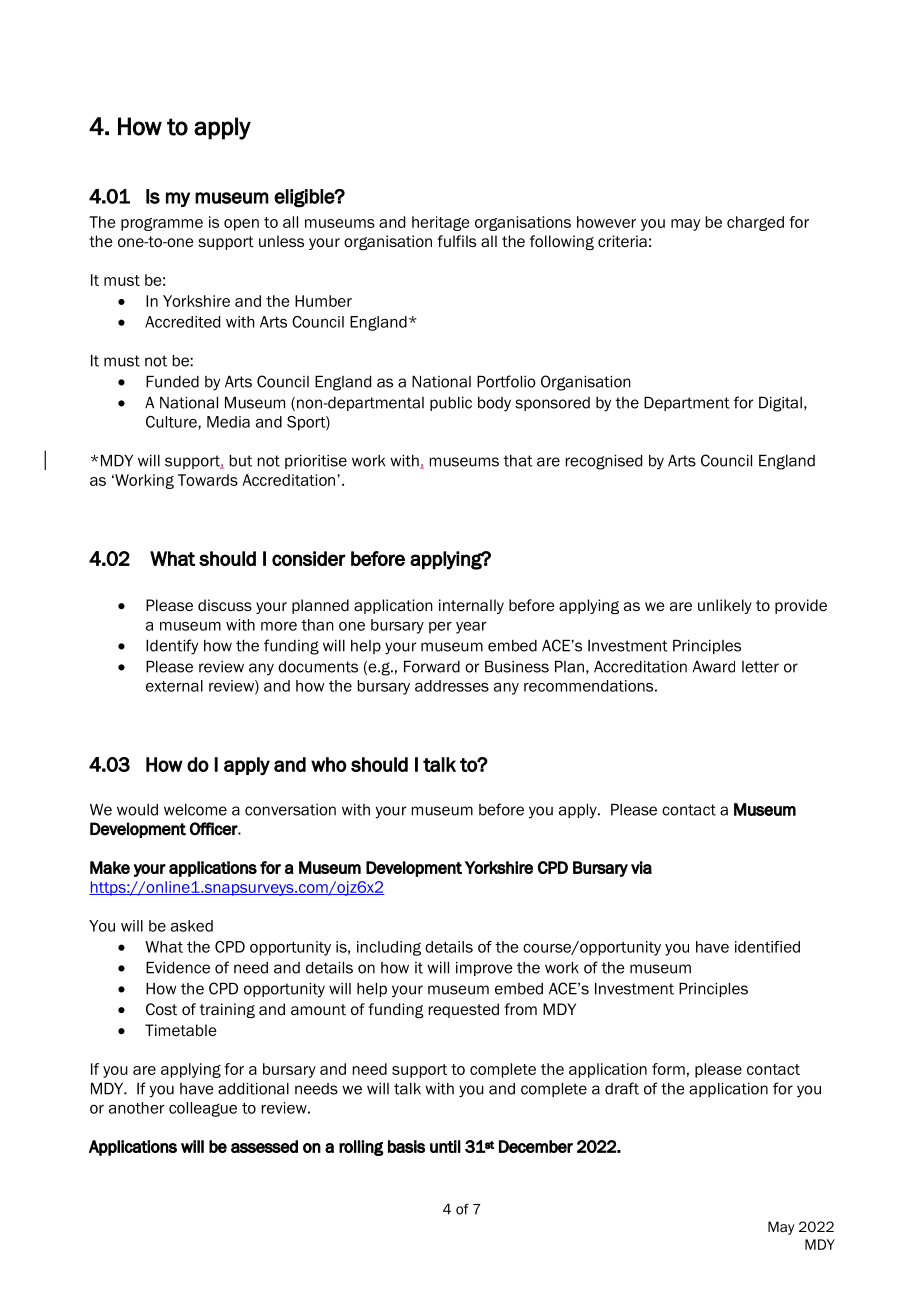 The height and width of the image is (1308, 924). Describe the element at coordinates (725, 606) in the image. I see `unlikely` at that location.
